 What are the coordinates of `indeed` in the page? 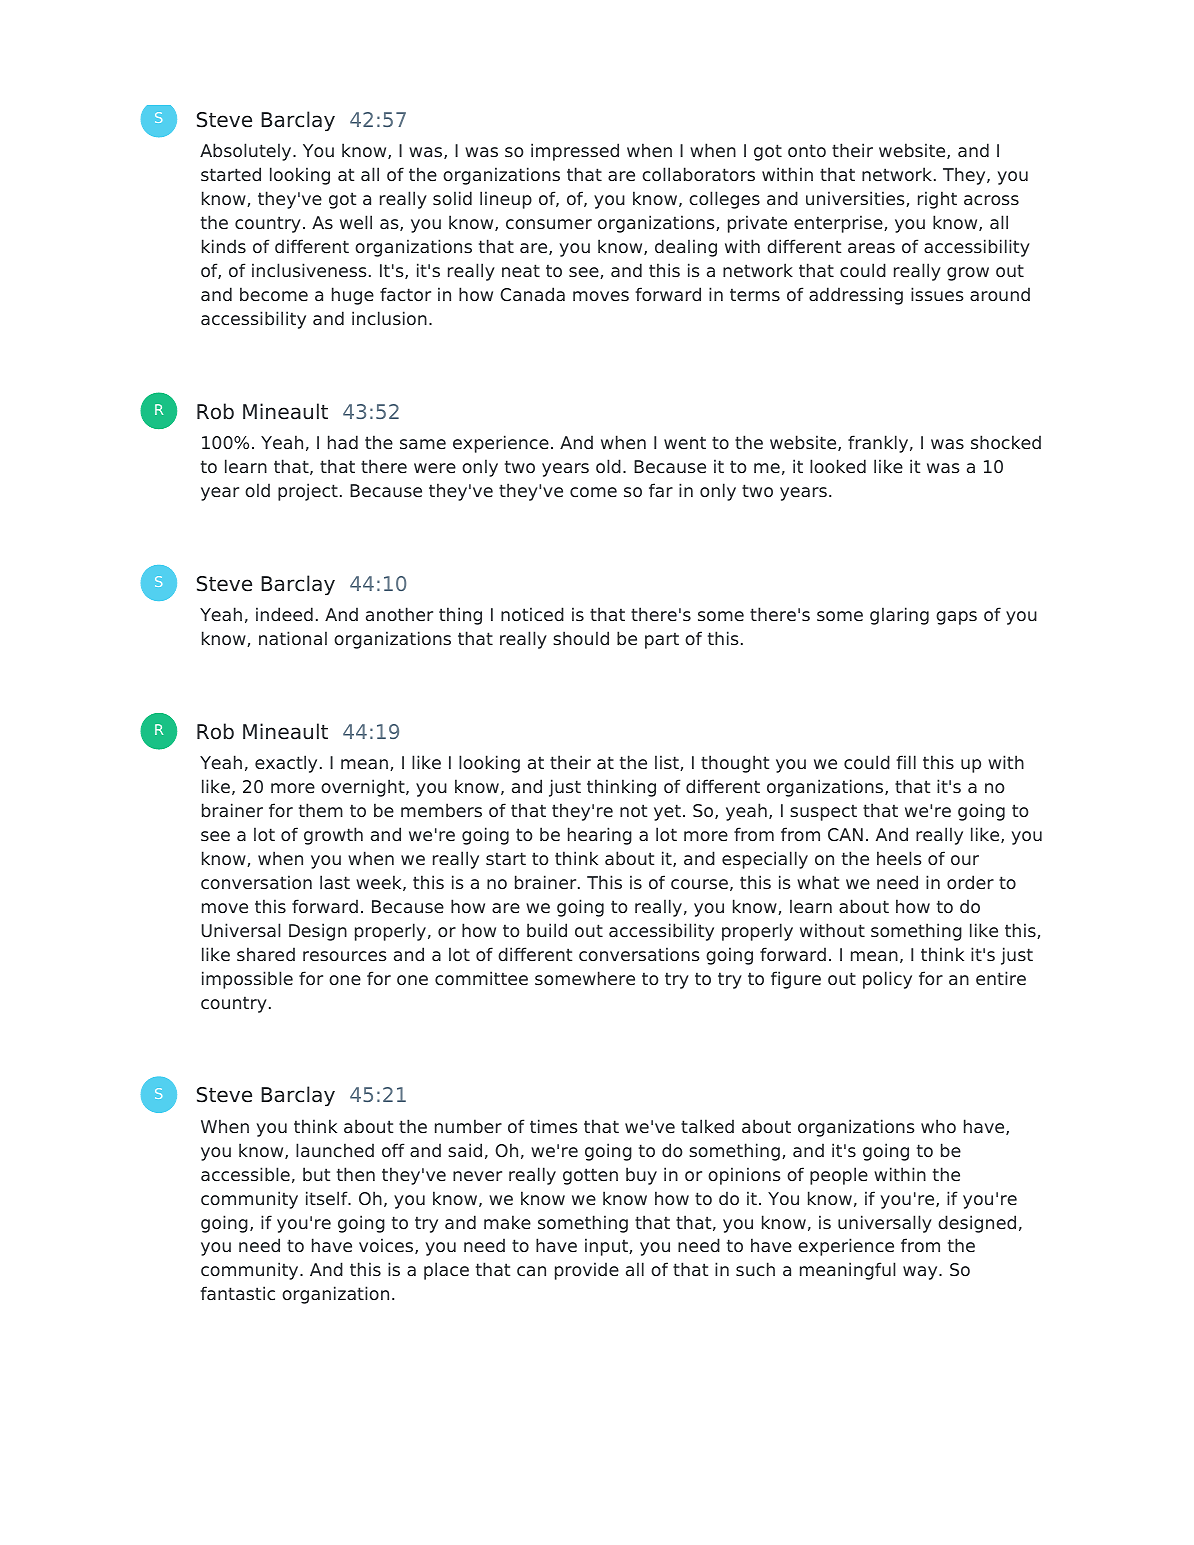 It's located at (284, 614).
